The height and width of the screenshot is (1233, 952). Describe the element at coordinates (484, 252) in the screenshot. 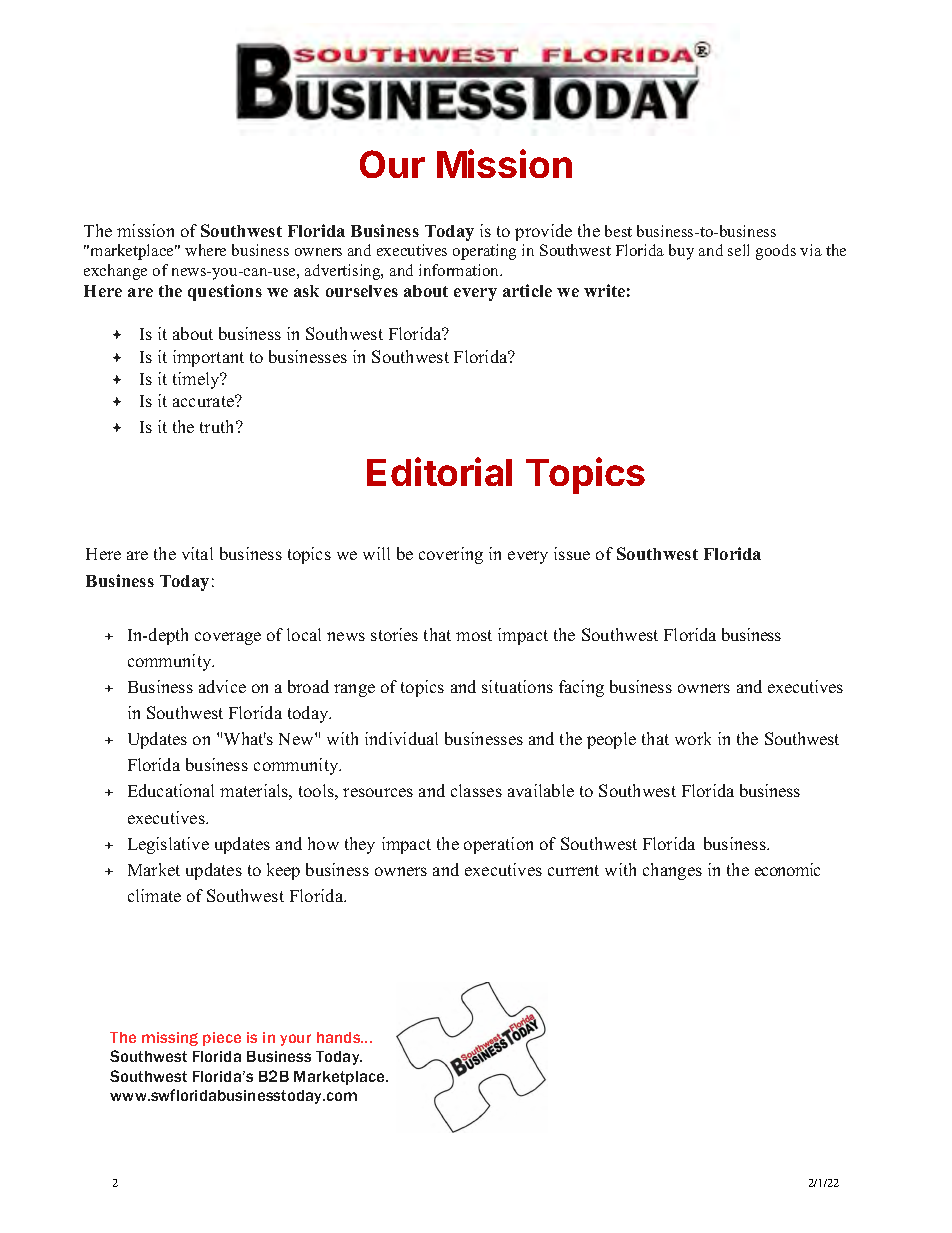

I see `operating` at that location.
